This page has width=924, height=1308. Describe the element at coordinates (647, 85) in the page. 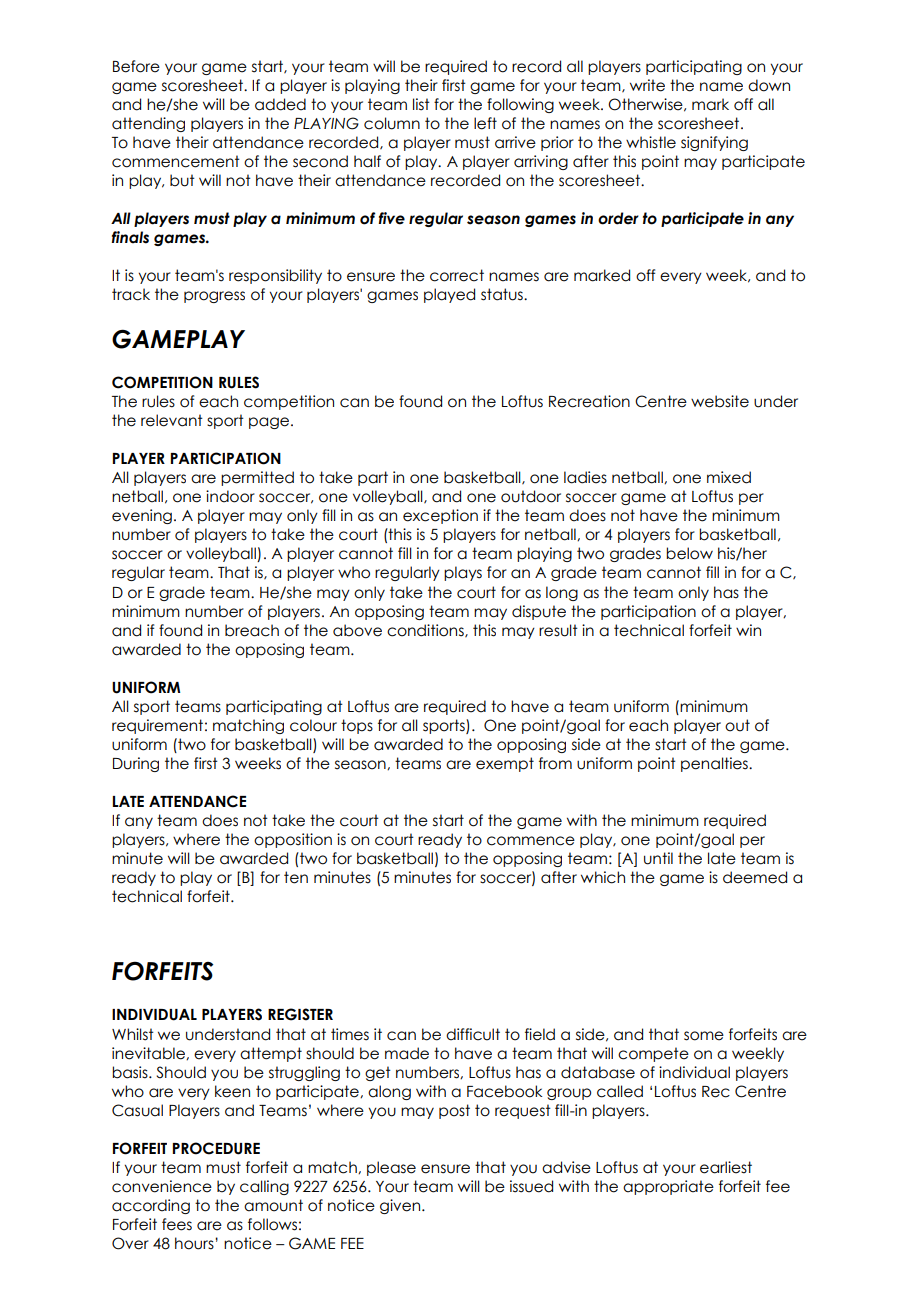

I see `write` at that location.
